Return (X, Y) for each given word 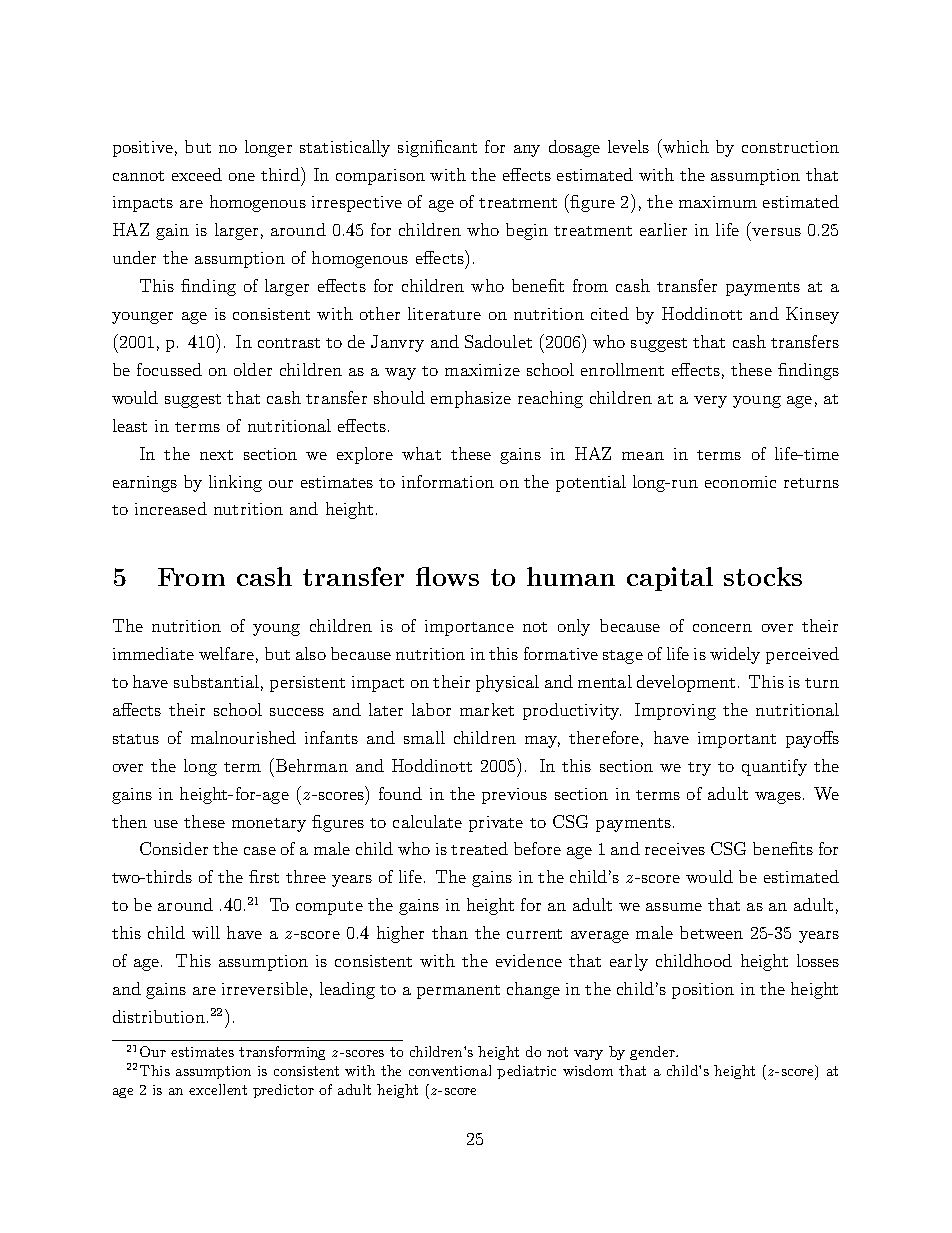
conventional (450, 1070)
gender (653, 1053)
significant (437, 148)
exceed (197, 174)
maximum (718, 202)
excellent (218, 1089)
